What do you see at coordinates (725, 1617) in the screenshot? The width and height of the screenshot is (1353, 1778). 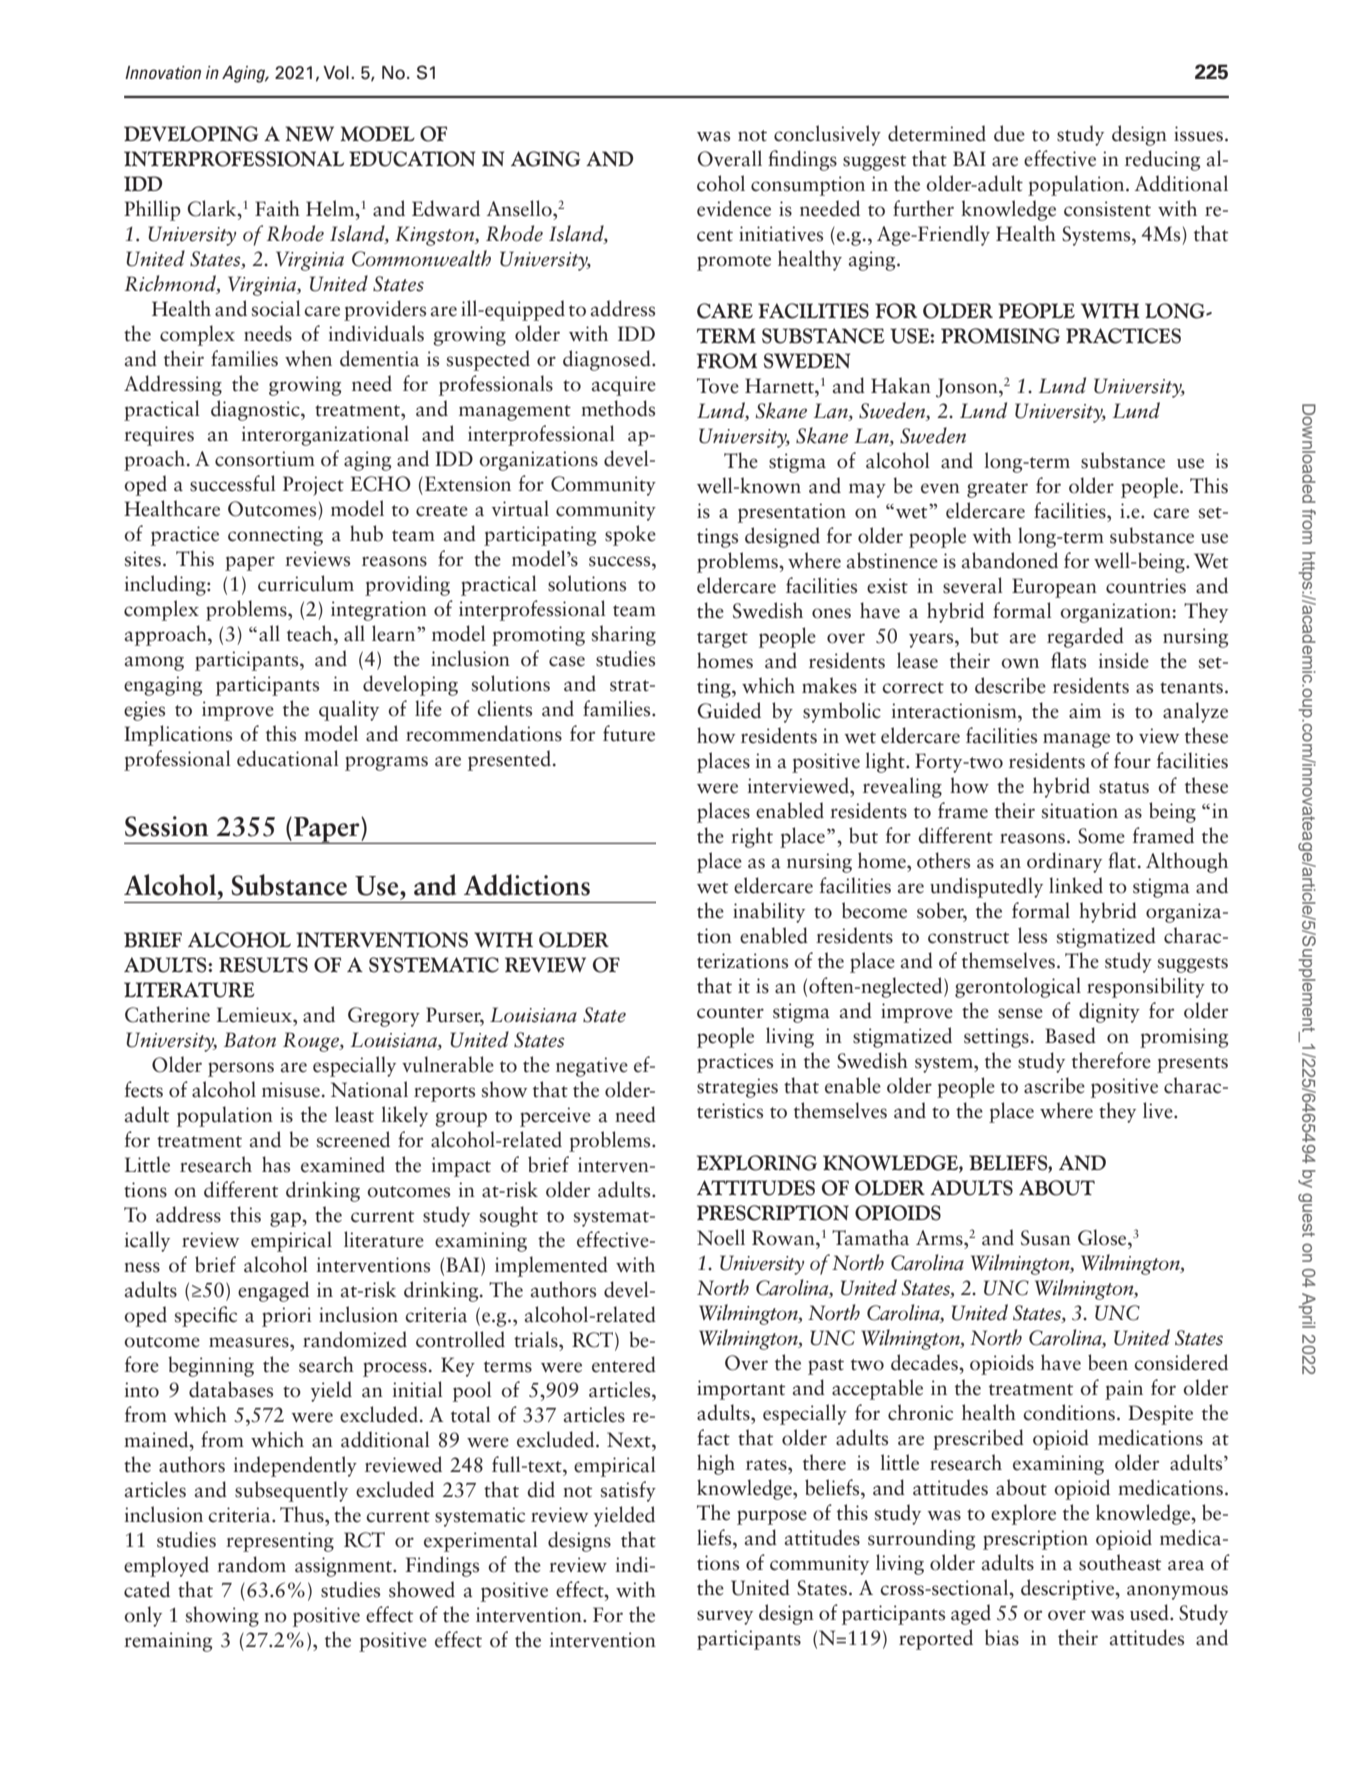 I see `survey` at bounding box center [725, 1617].
